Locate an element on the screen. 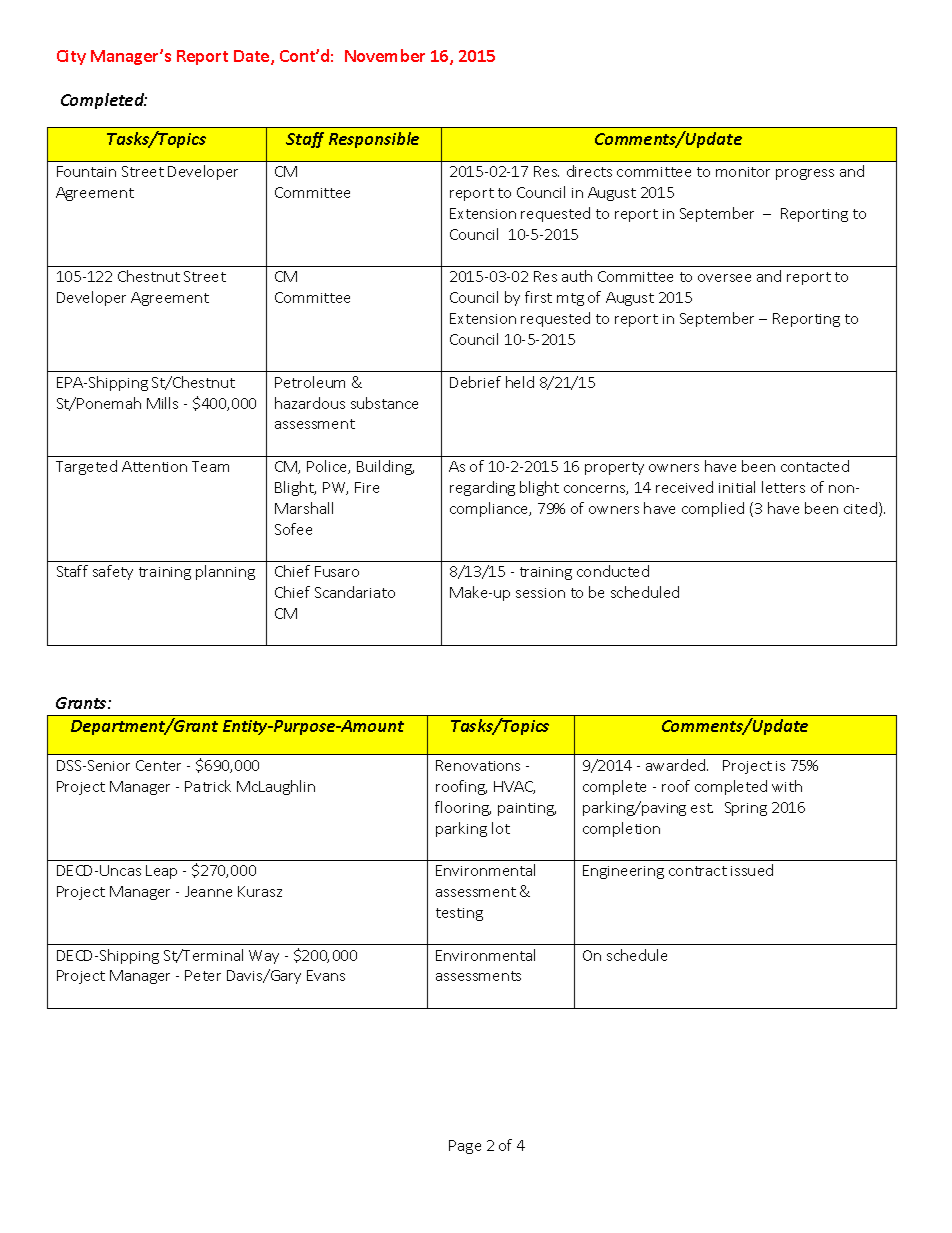  City is located at coordinates (71, 57).
